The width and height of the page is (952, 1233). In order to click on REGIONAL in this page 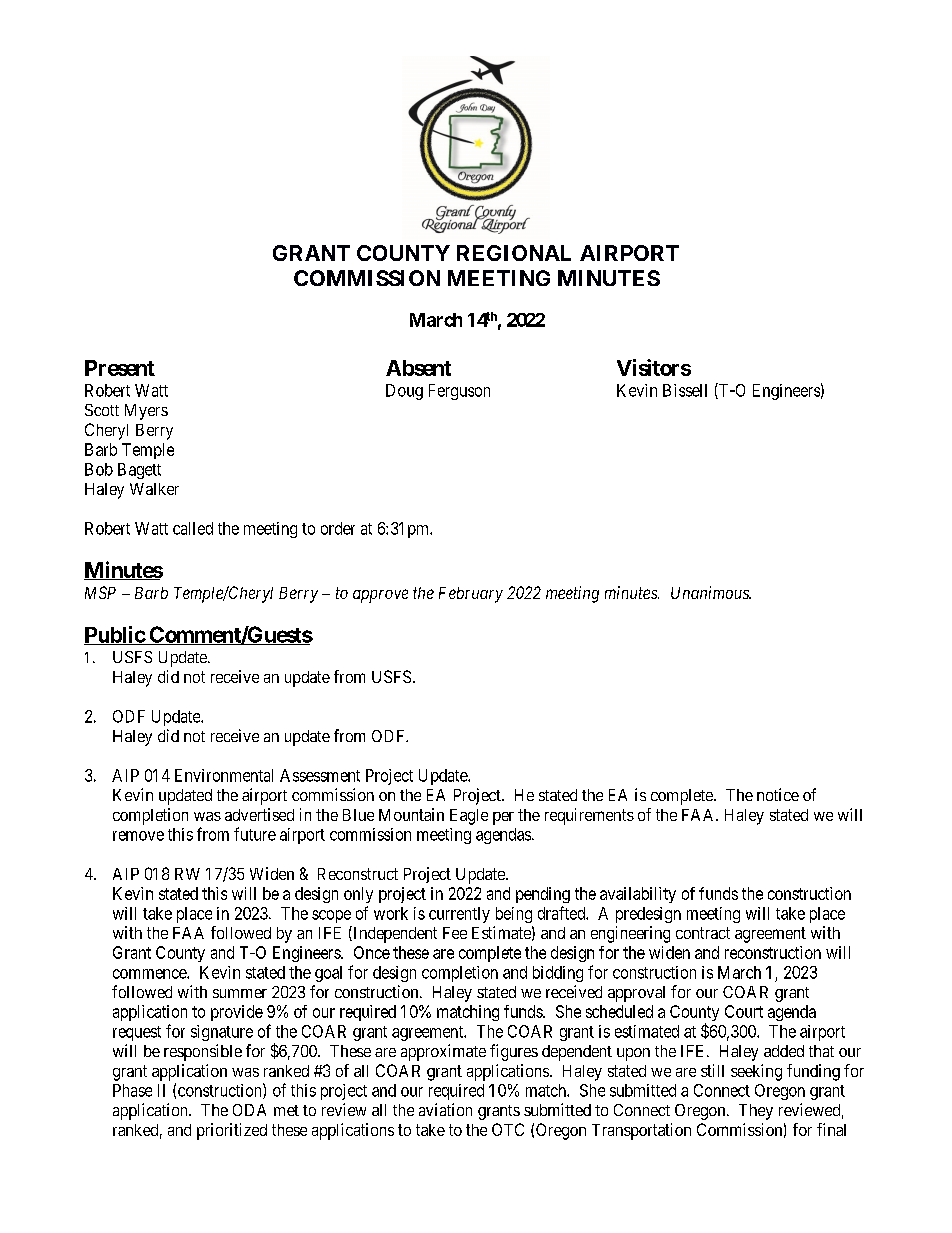, I will do `click(514, 253)`.
